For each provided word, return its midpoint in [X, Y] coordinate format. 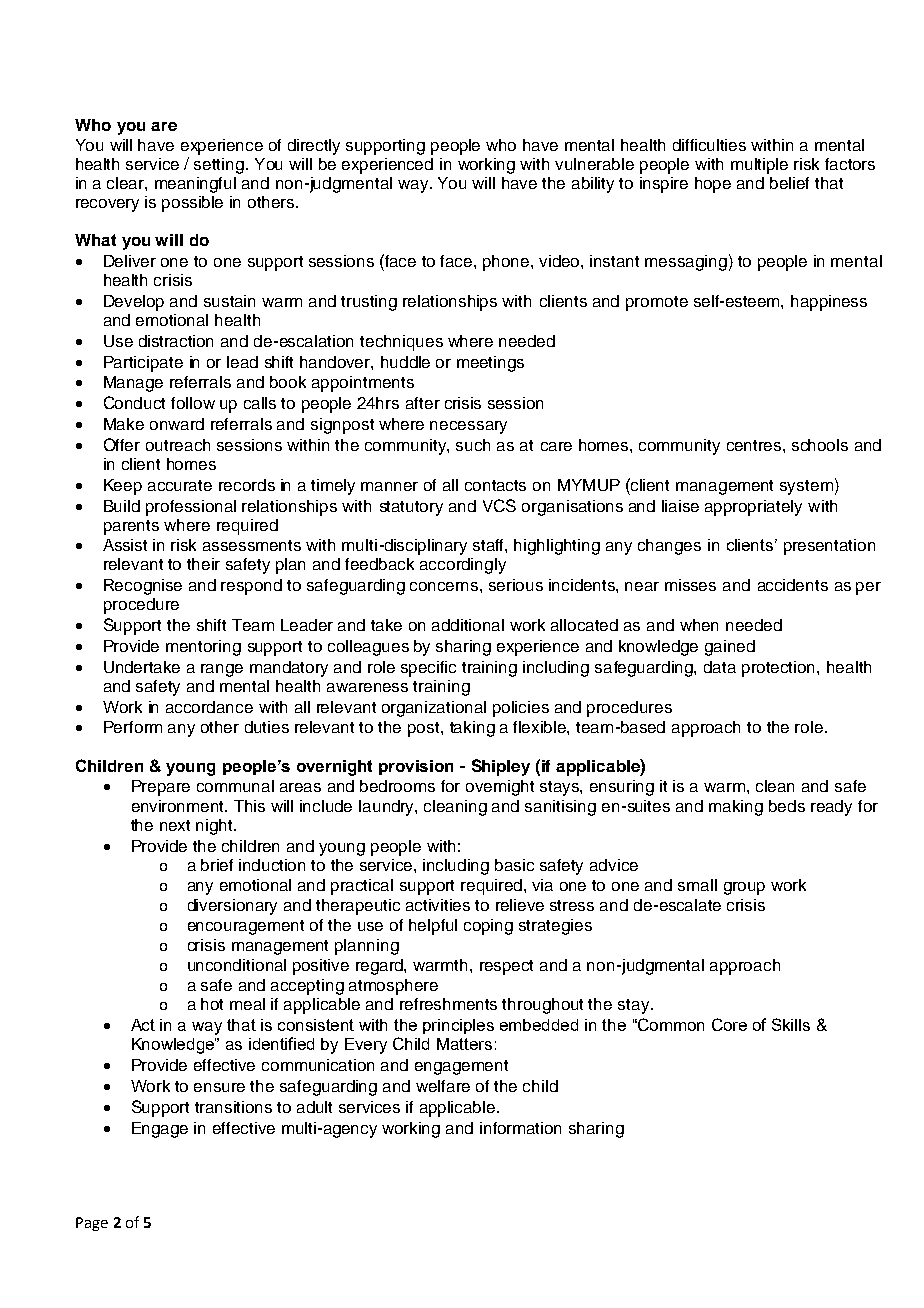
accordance [209, 707]
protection [780, 669]
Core [729, 1024]
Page [92, 1224]
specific [428, 669]
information [520, 1128]
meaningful [195, 185]
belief [789, 183]
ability [593, 185]
